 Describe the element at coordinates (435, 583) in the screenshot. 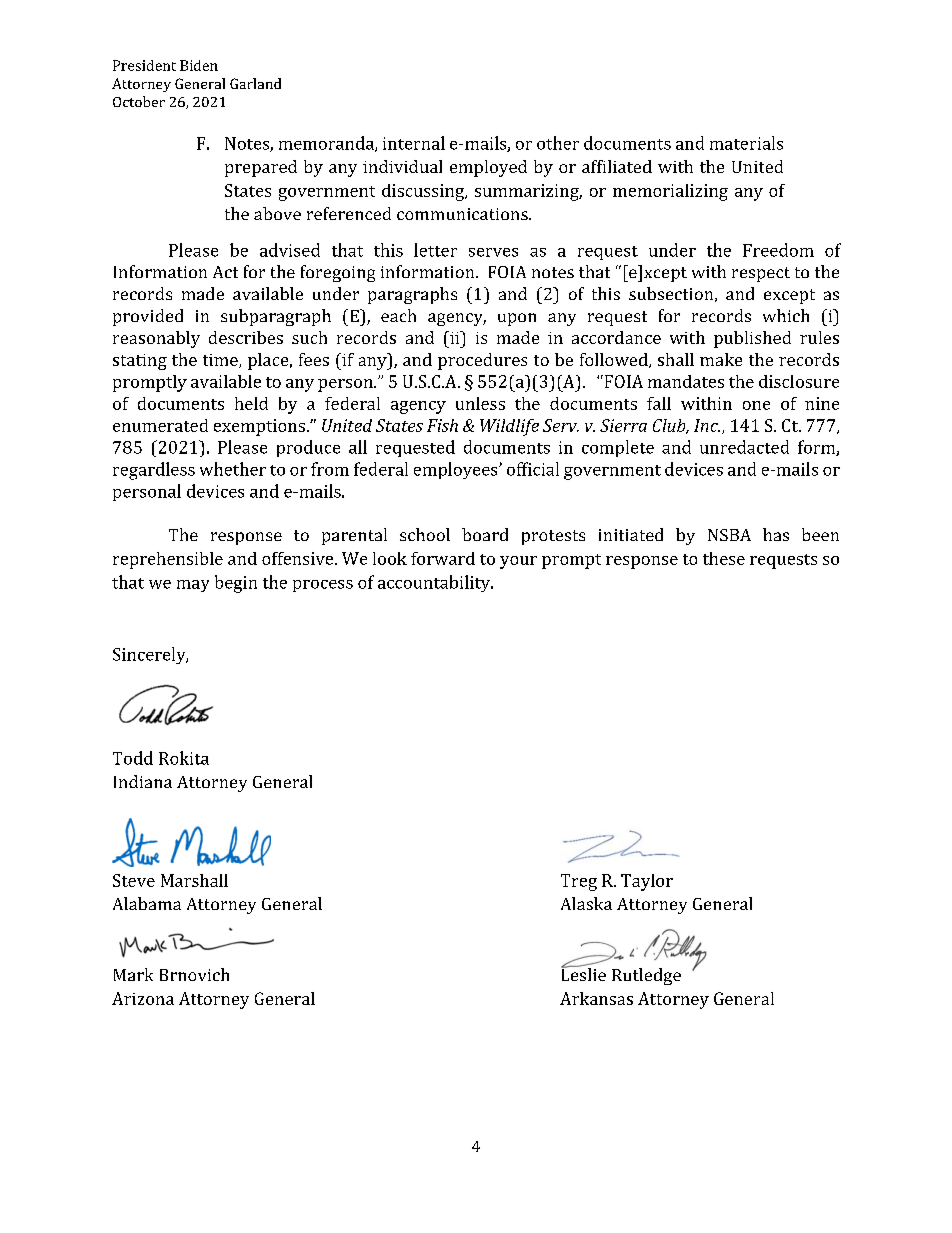

I see `accountability` at that location.
